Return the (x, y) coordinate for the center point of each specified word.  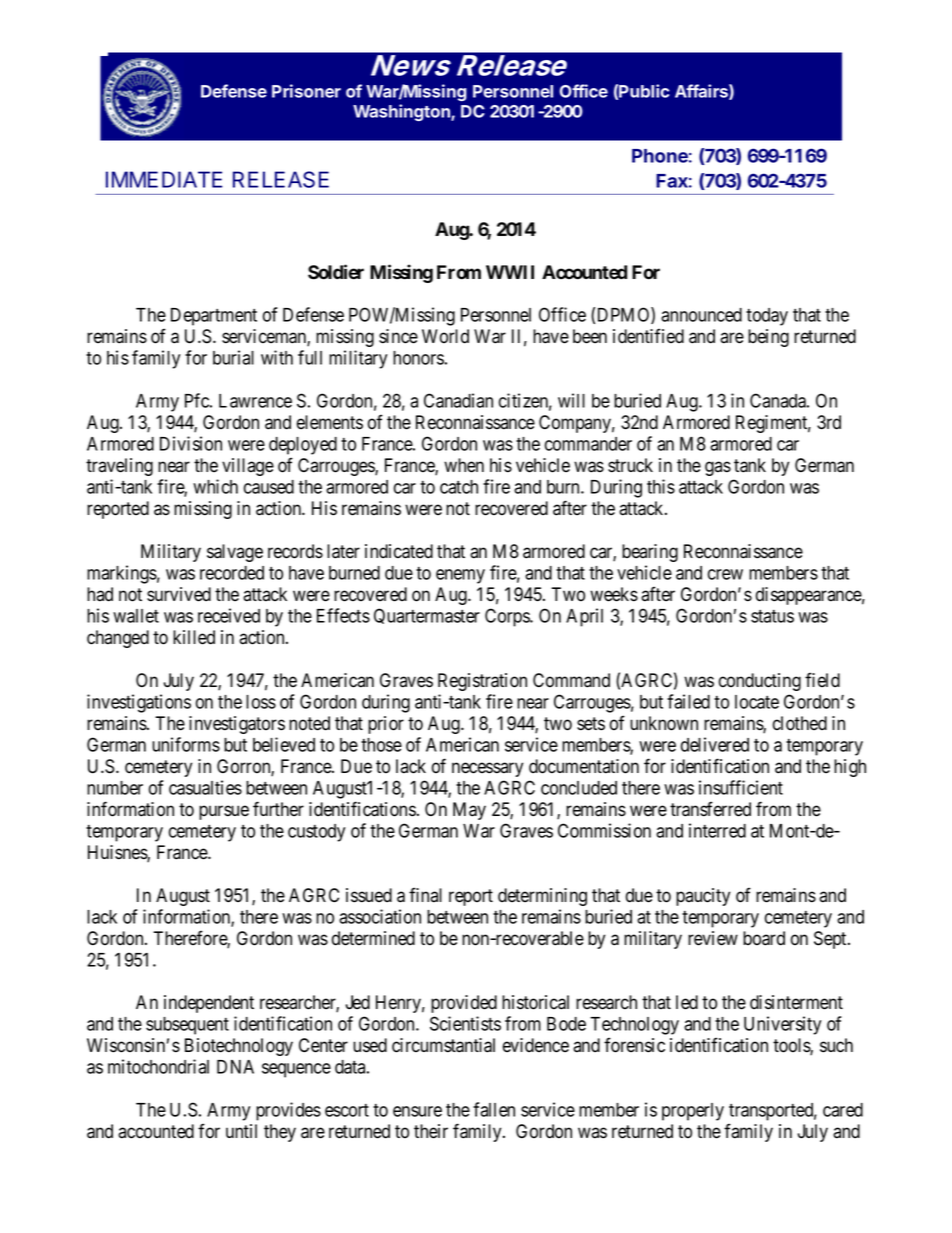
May (469, 811)
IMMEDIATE (164, 179)
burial (233, 357)
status (772, 616)
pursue (224, 812)
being (768, 338)
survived (179, 594)
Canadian (458, 400)
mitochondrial (158, 1066)
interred (717, 830)
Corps (508, 617)
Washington (402, 112)
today (767, 317)
